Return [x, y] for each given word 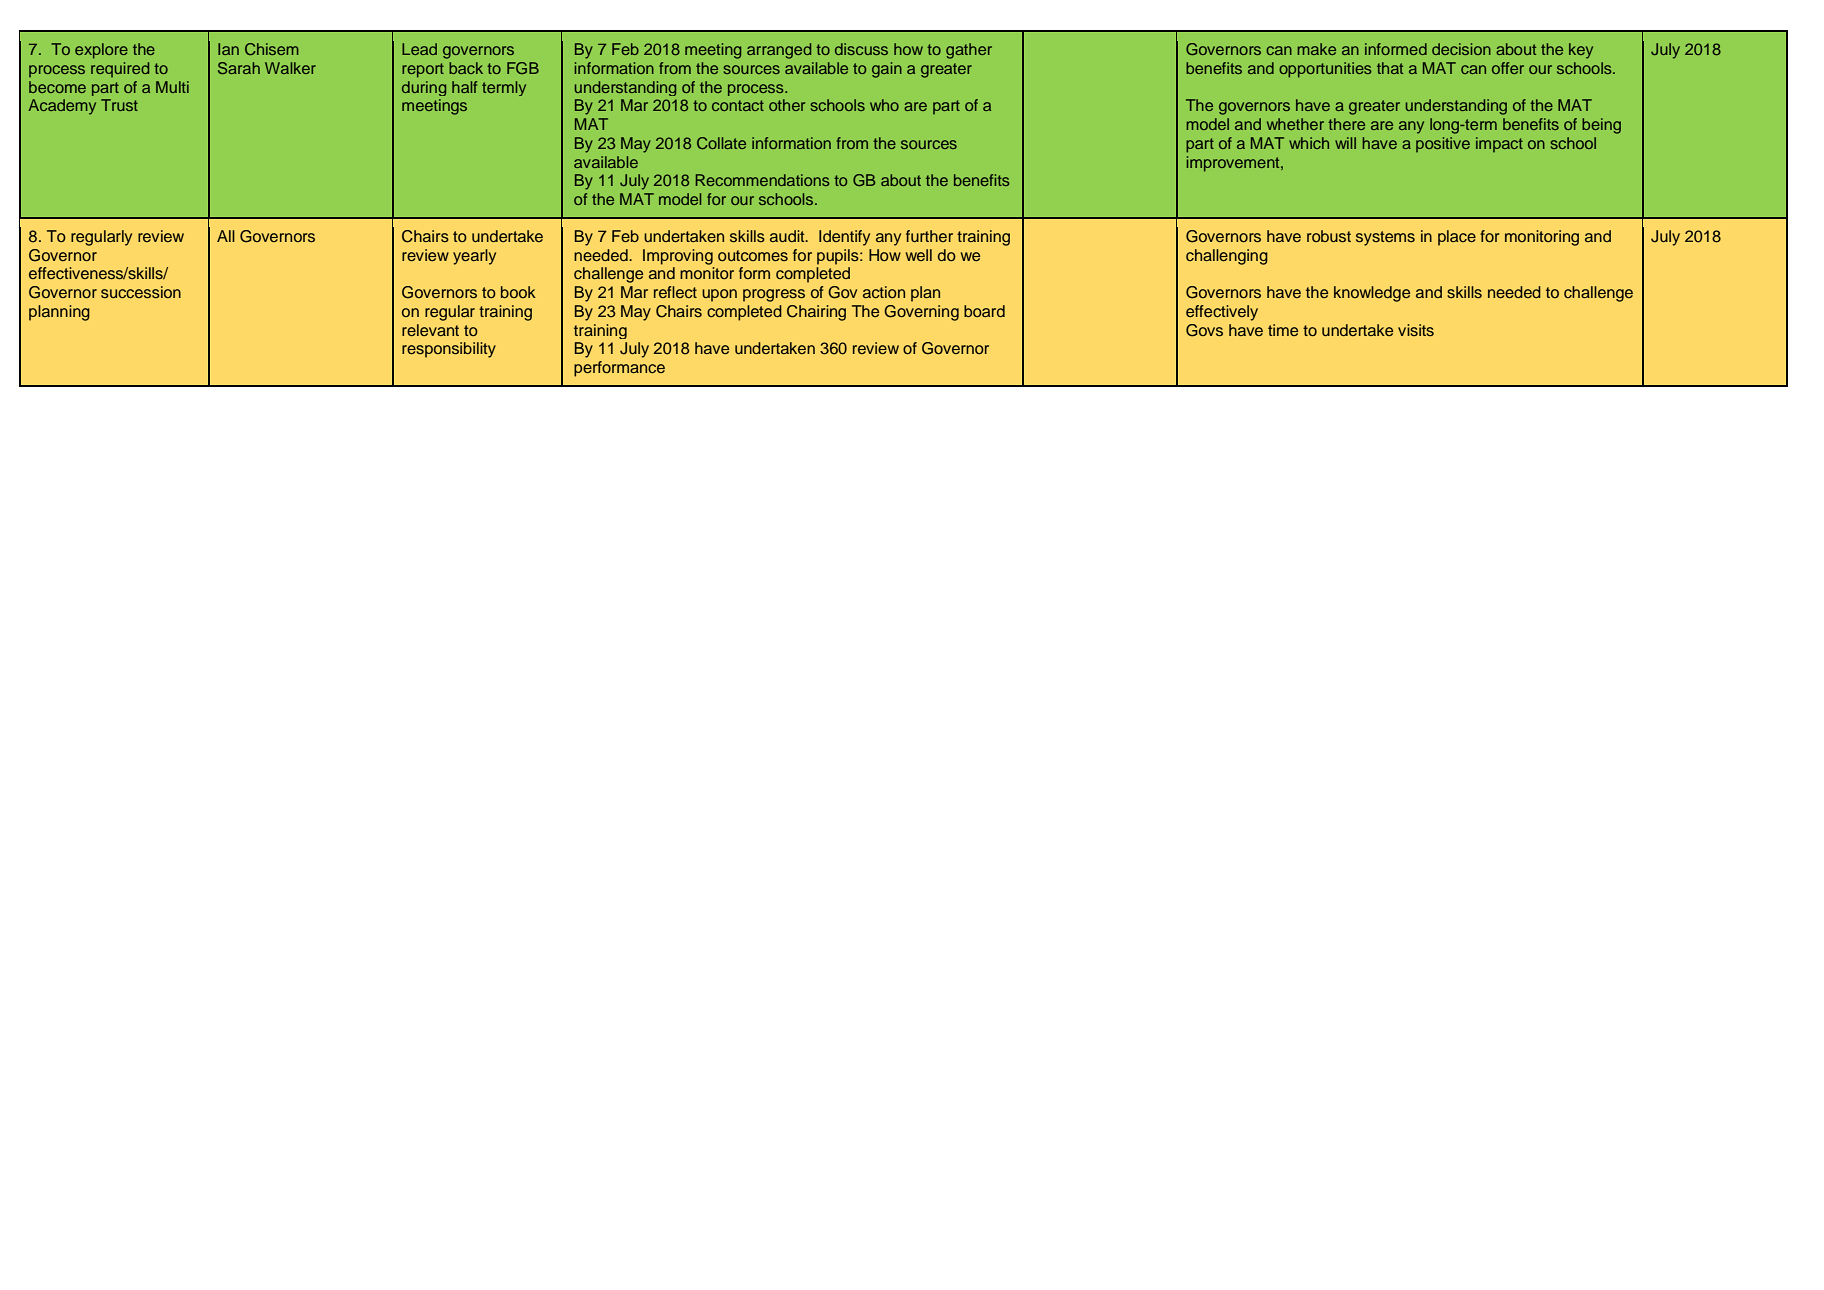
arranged [779, 51]
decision [1461, 49]
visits [1416, 330]
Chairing [816, 313]
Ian [228, 49]
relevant [430, 330]
